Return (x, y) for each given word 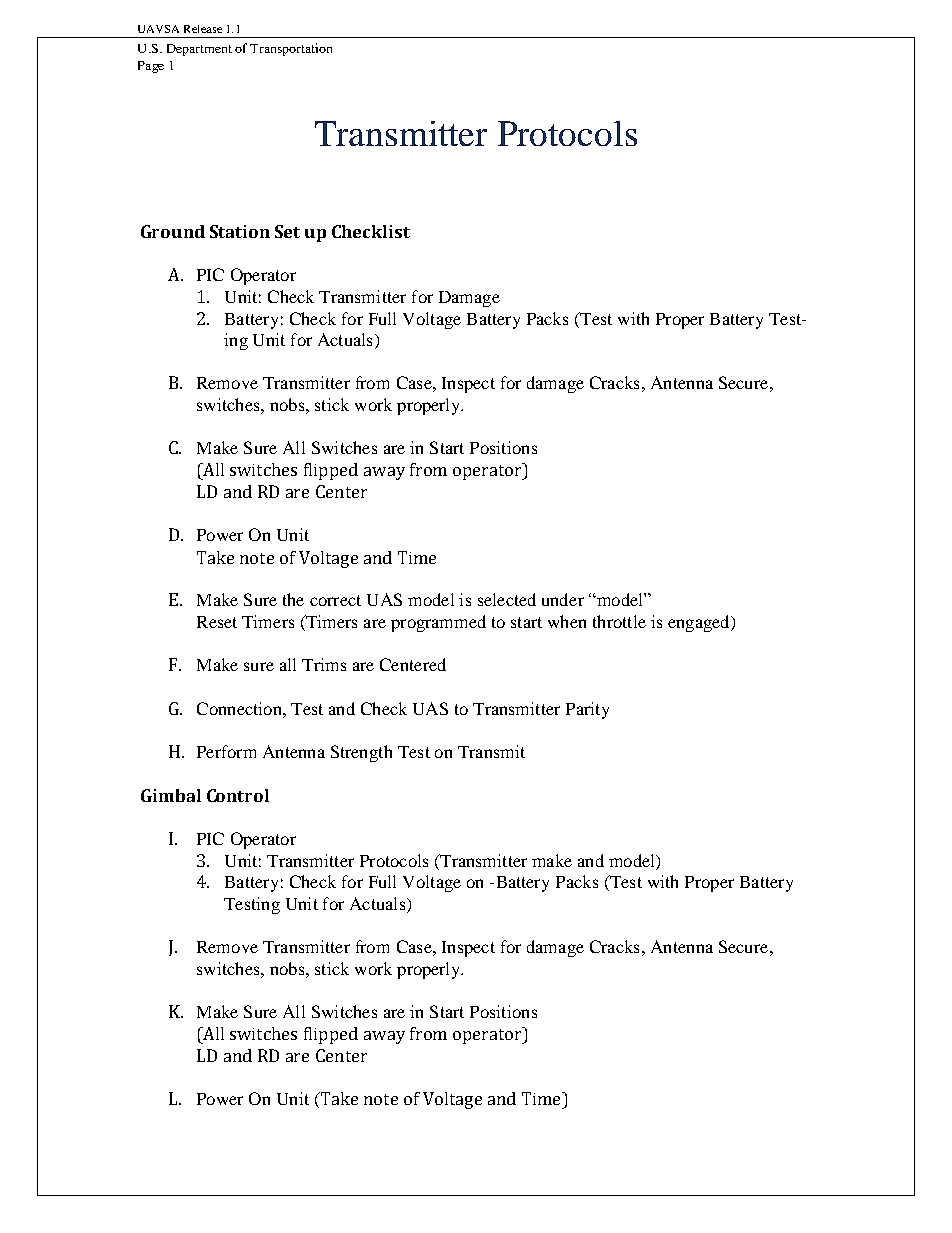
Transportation (291, 49)
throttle (619, 621)
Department (199, 50)
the (293, 599)
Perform (226, 751)
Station (240, 231)
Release (203, 29)
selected (507, 599)
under (563, 599)
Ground (173, 231)
